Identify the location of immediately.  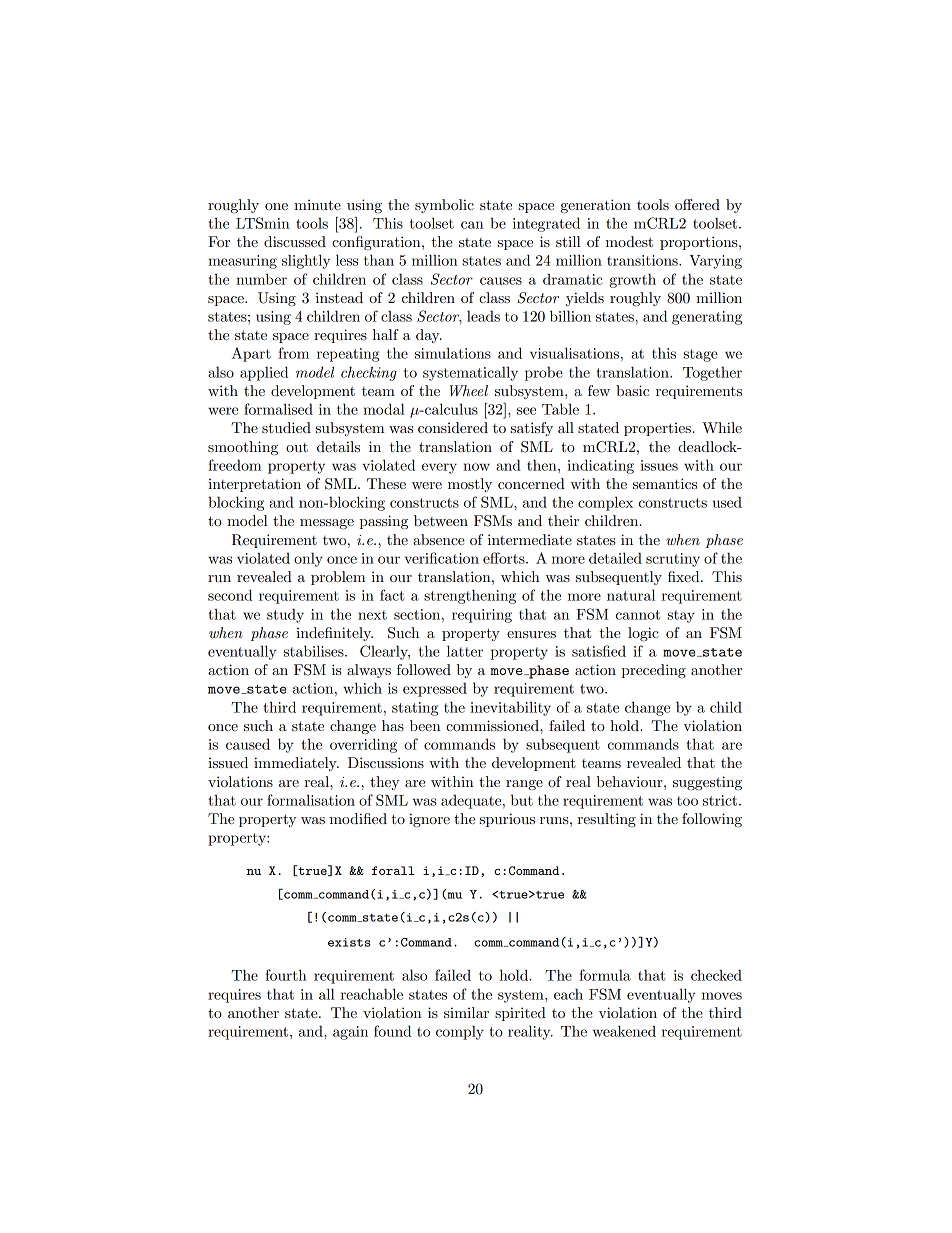
(296, 764).
